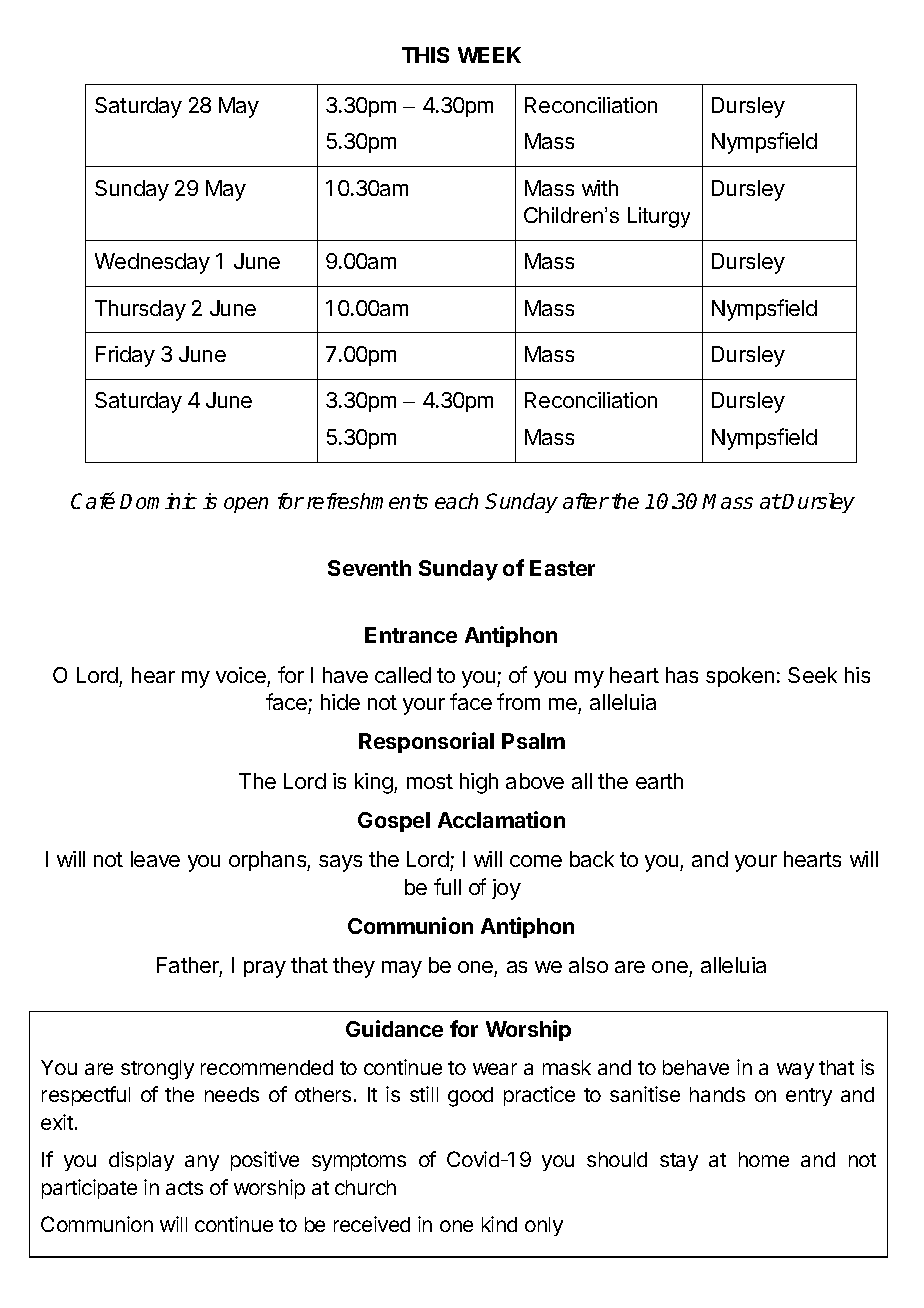 This screenshot has width=924, height=1308. Describe the element at coordinates (456, 501) in the screenshot. I see `each` at that location.
